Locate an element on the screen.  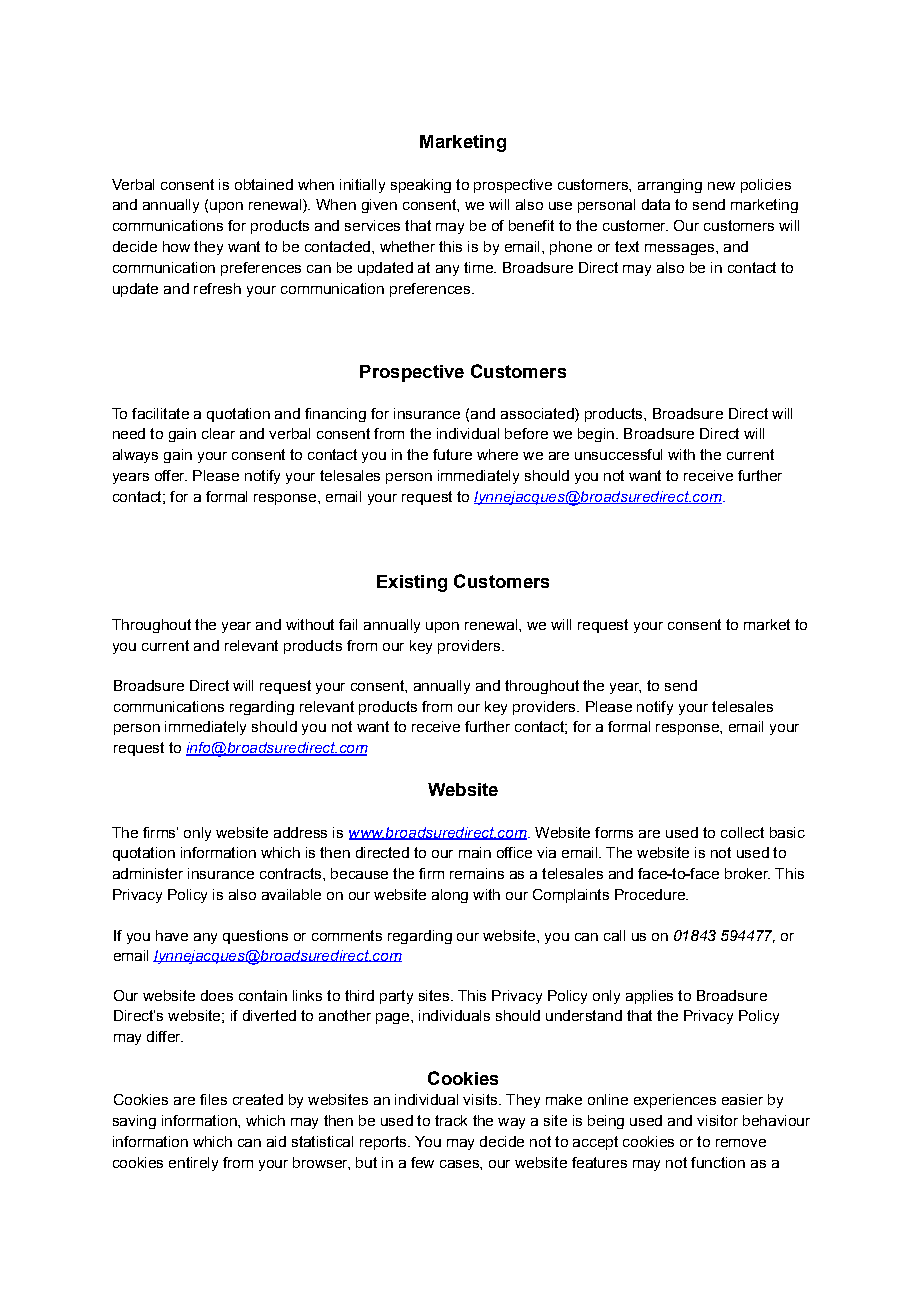
how is located at coordinates (176, 246).
